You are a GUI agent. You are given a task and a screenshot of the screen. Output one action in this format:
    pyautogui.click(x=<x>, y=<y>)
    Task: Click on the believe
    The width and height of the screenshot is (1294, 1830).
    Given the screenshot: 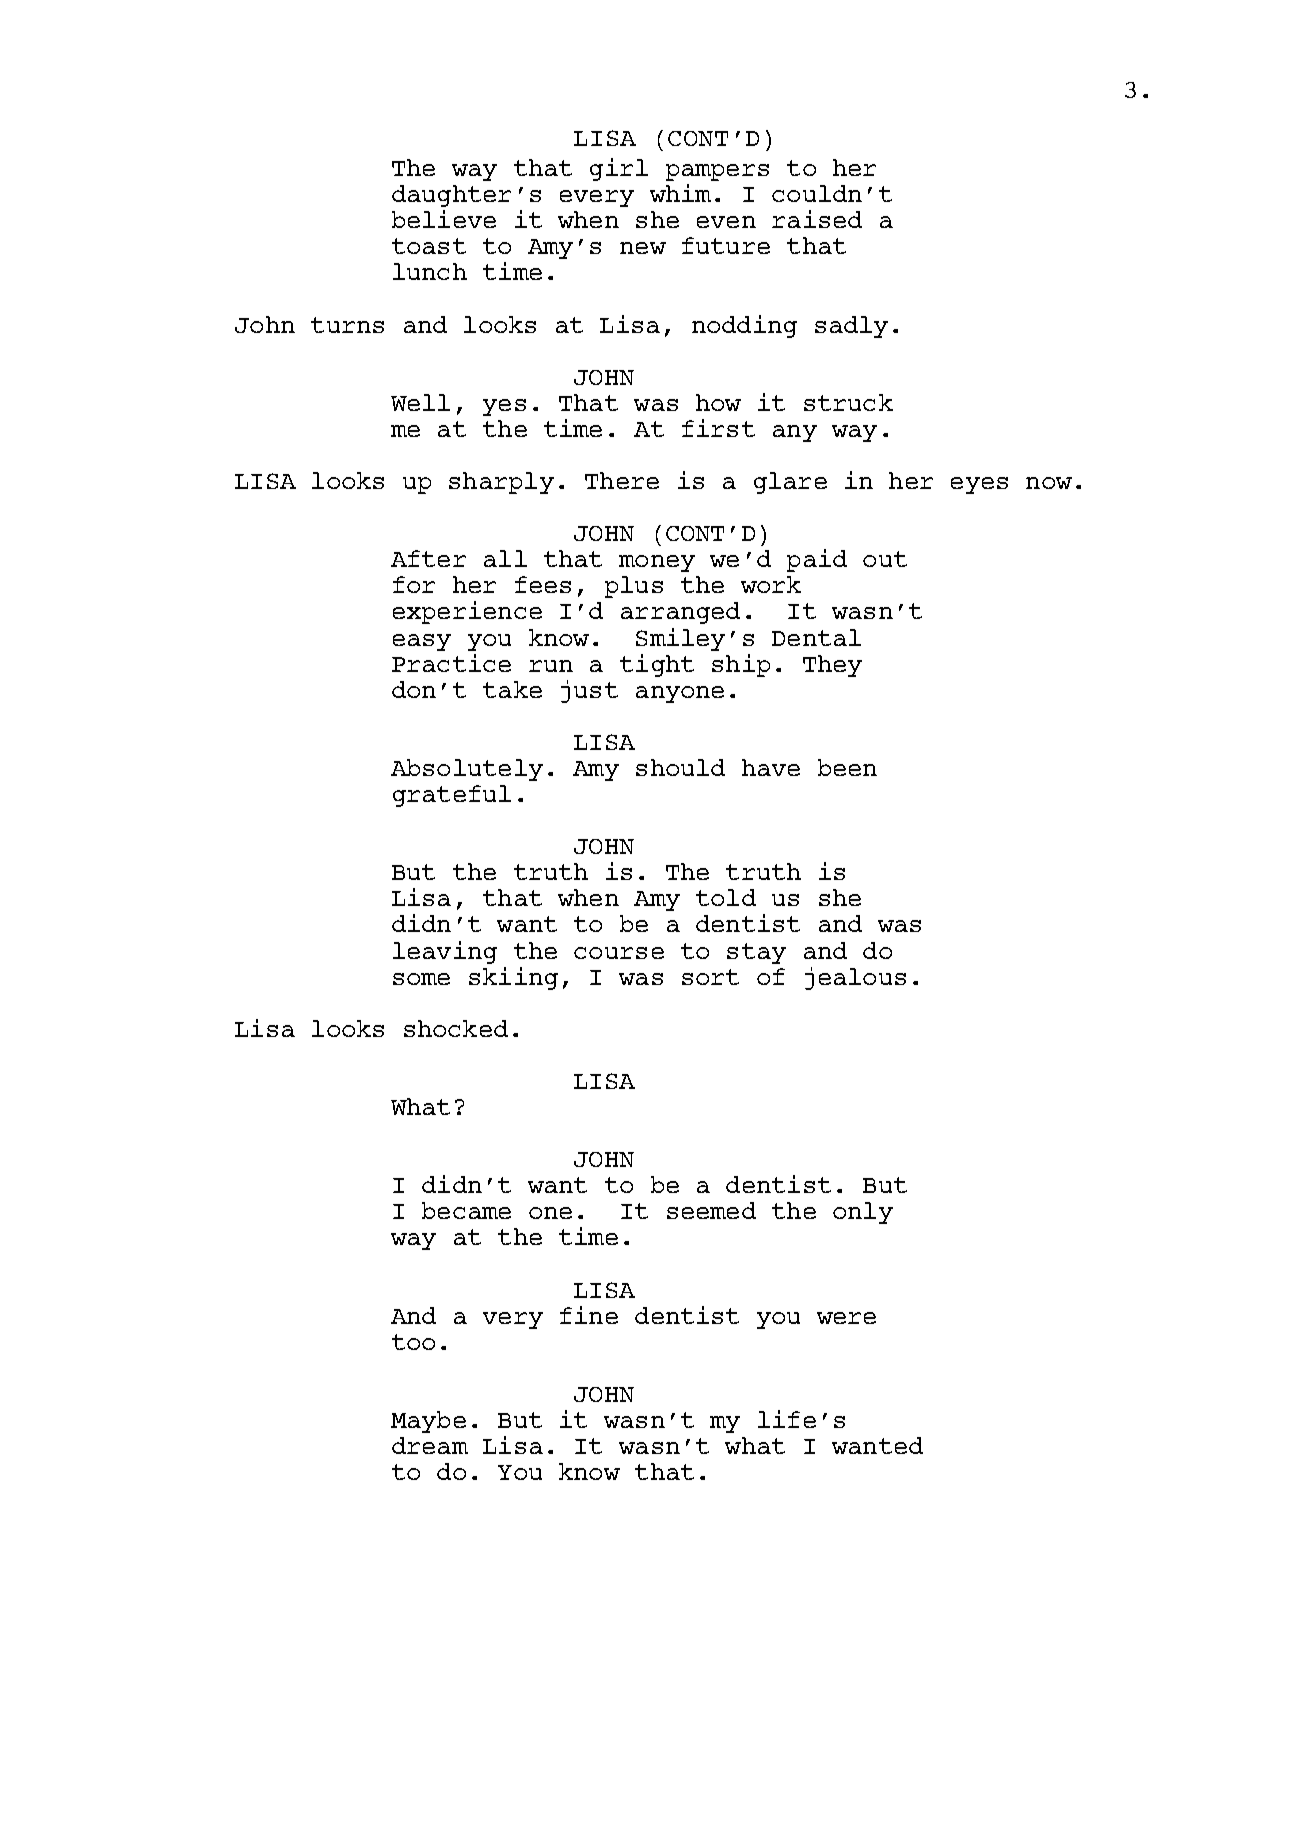 What is the action you would take?
    pyautogui.click(x=444, y=219)
